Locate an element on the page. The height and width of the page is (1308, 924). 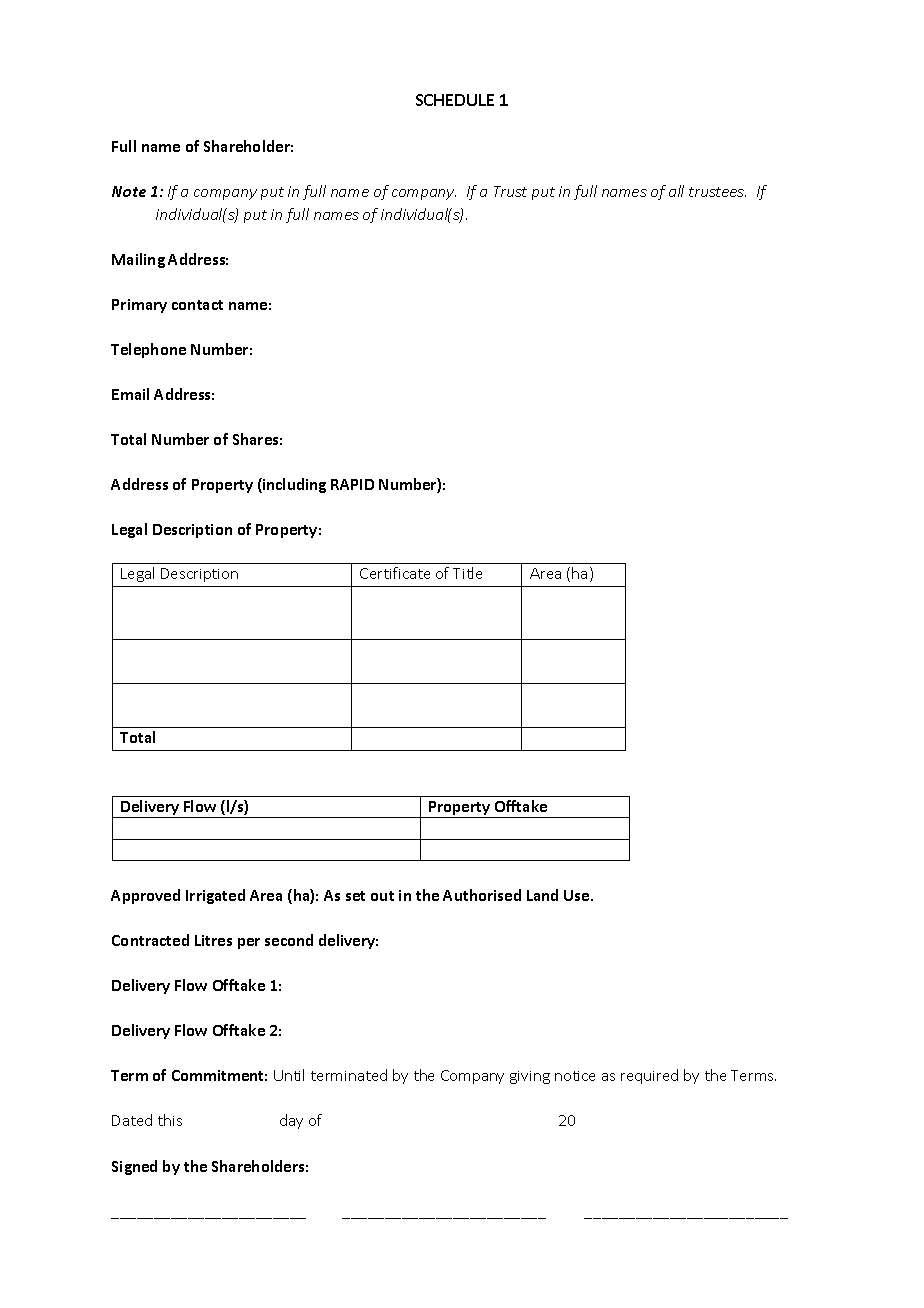
Irrigated is located at coordinates (215, 896).
